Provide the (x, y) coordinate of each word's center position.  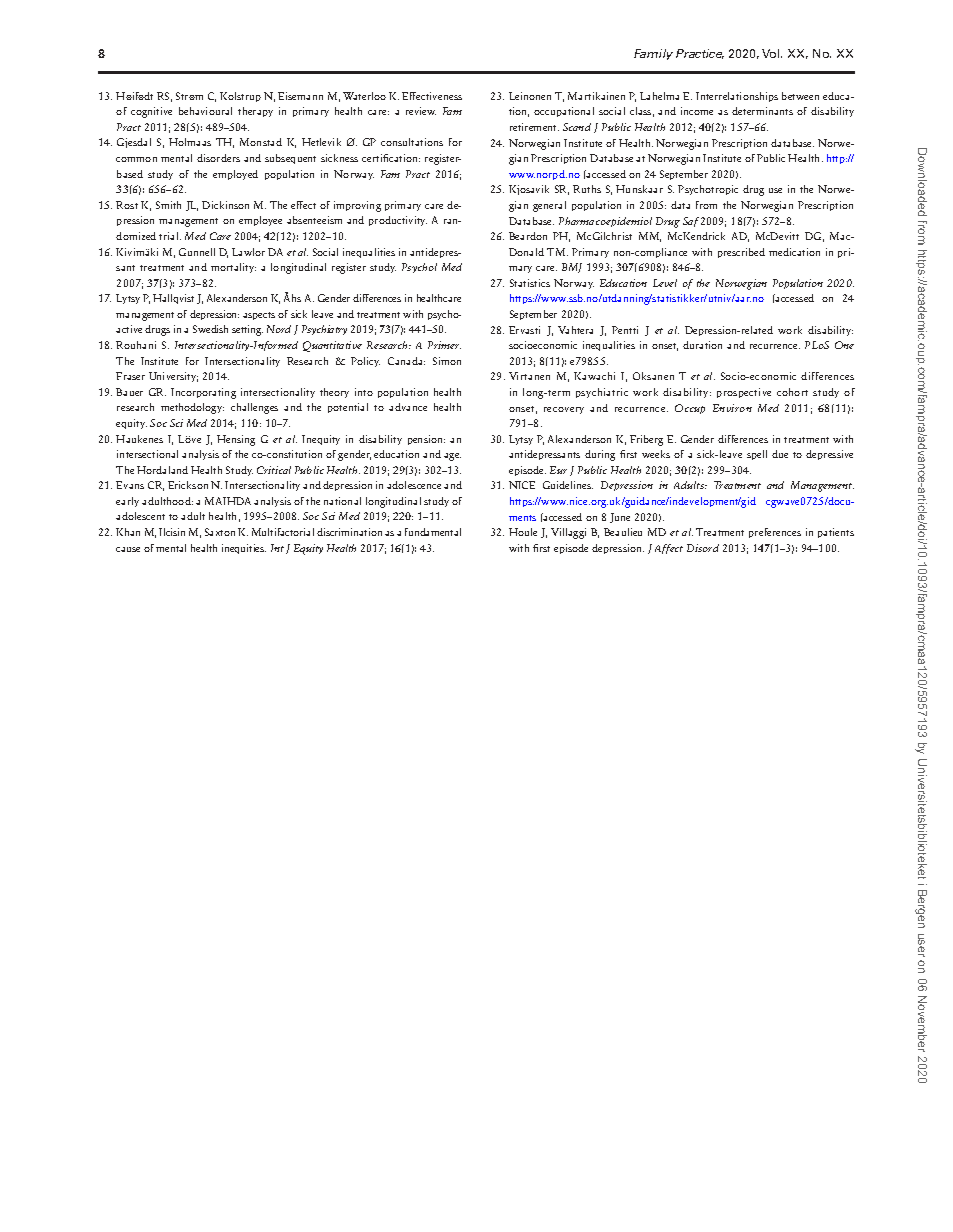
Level (665, 283)
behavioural (205, 111)
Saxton (220, 532)
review (421, 111)
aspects (259, 316)
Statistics (530, 283)
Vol (772, 53)
